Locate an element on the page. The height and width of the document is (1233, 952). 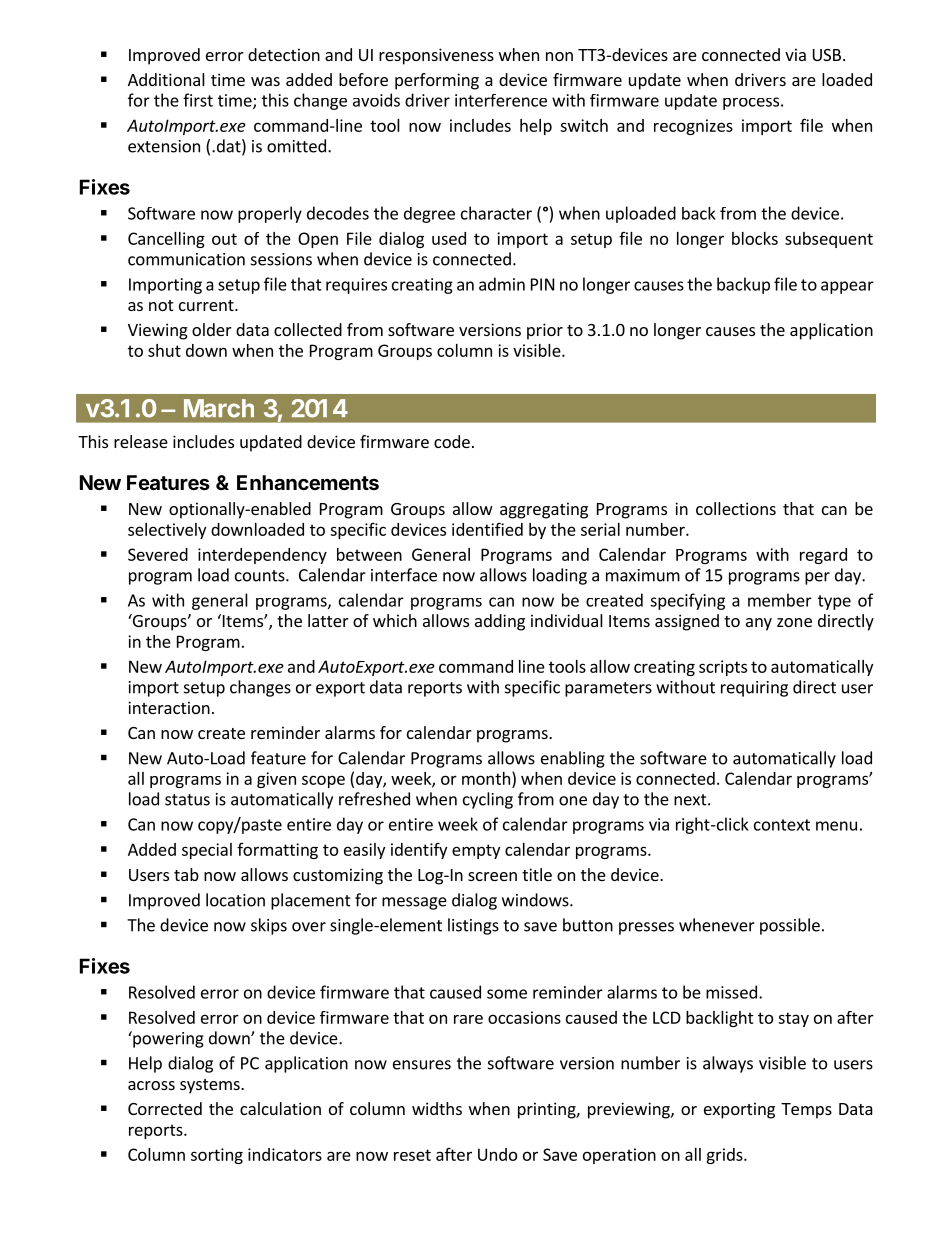
first is located at coordinates (198, 100).
